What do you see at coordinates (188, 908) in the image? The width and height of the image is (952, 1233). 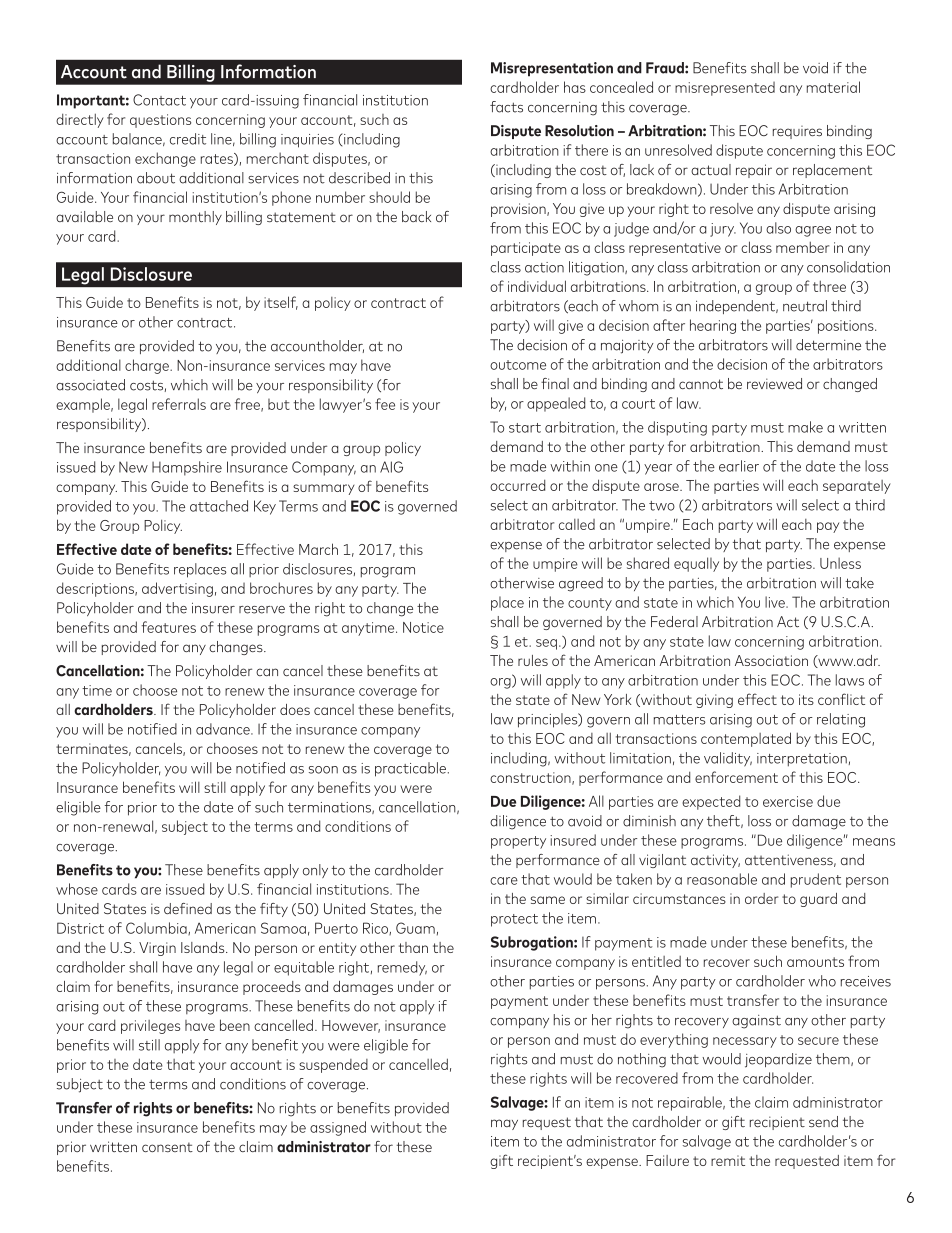 I see `defined` at bounding box center [188, 908].
